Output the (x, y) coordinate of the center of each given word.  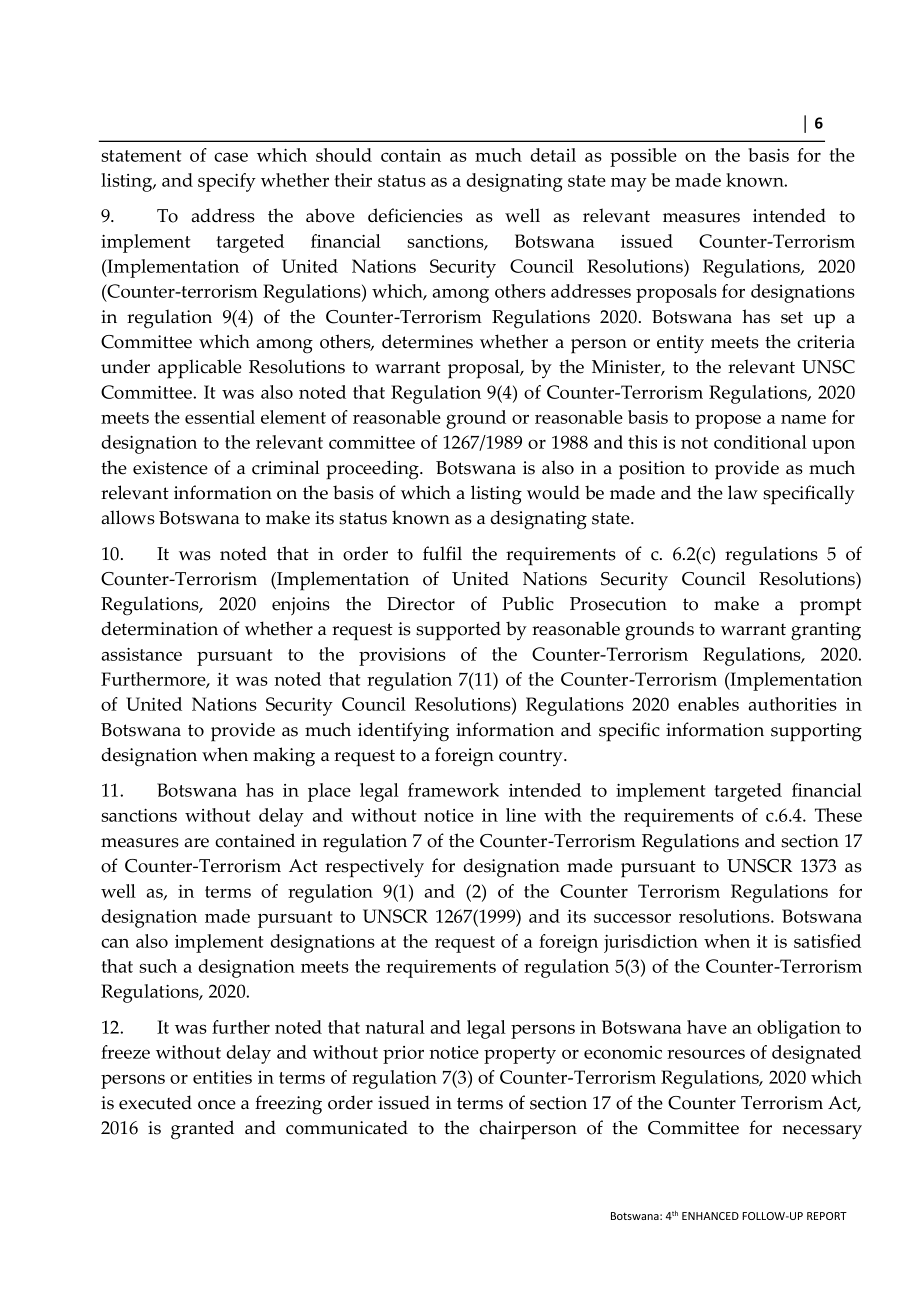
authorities (792, 704)
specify (227, 182)
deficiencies (415, 215)
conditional (760, 442)
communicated (347, 1127)
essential (220, 417)
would (553, 492)
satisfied (827, 941)
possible (643, 157)
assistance (141, 654)
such (158, 966)
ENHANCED (710, 1216)
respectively (374, 868)
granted (202, 1130)
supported (458, 631)
